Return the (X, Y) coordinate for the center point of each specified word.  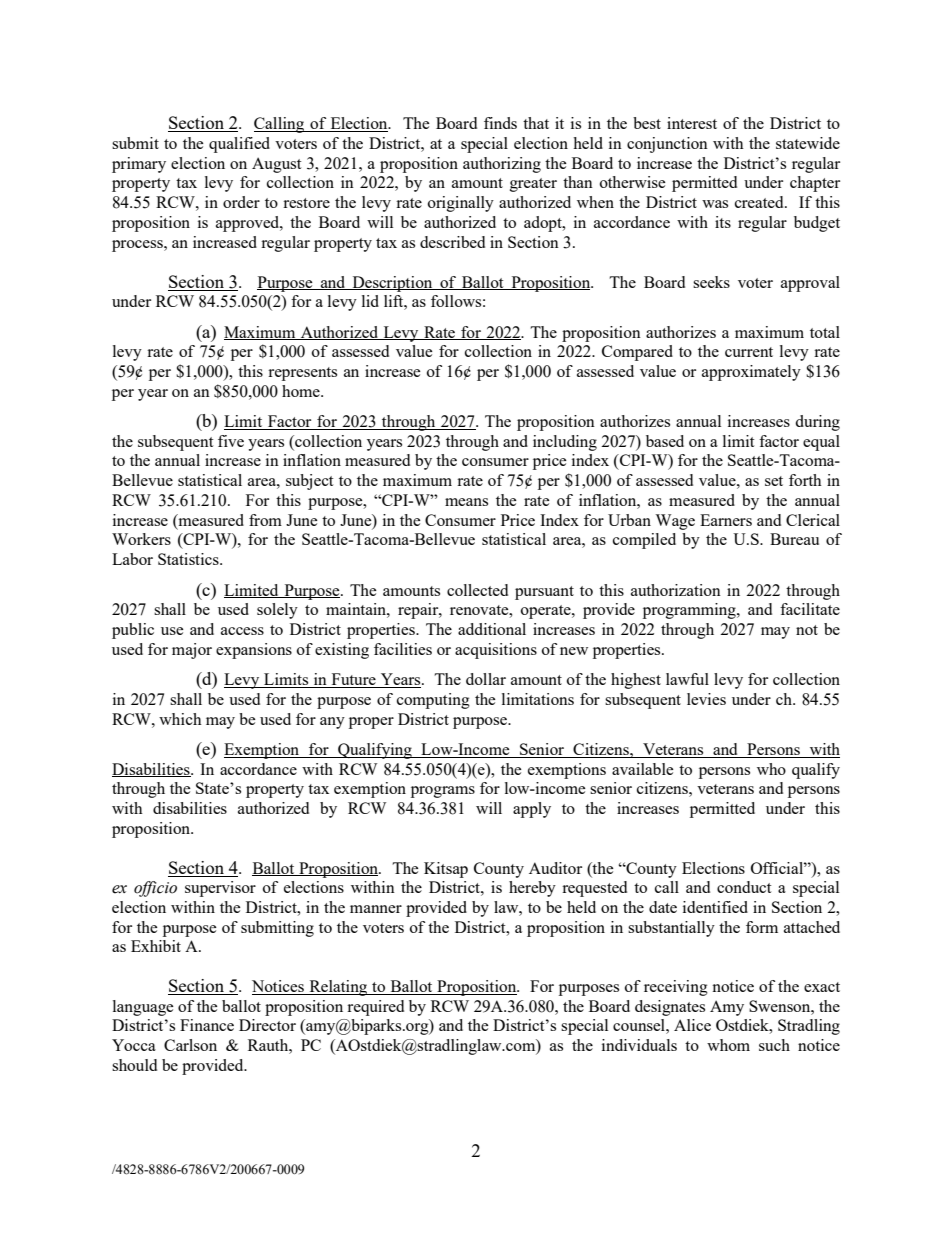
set (774, 481)
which (180, 719)
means (466, 502)
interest (692, 123)
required (375, 1008)
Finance (207, 1025)
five (231, 441)
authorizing (502, 165)
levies (706, 699)
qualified (239, 145)
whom (728, 1045)
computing (433, 701)
